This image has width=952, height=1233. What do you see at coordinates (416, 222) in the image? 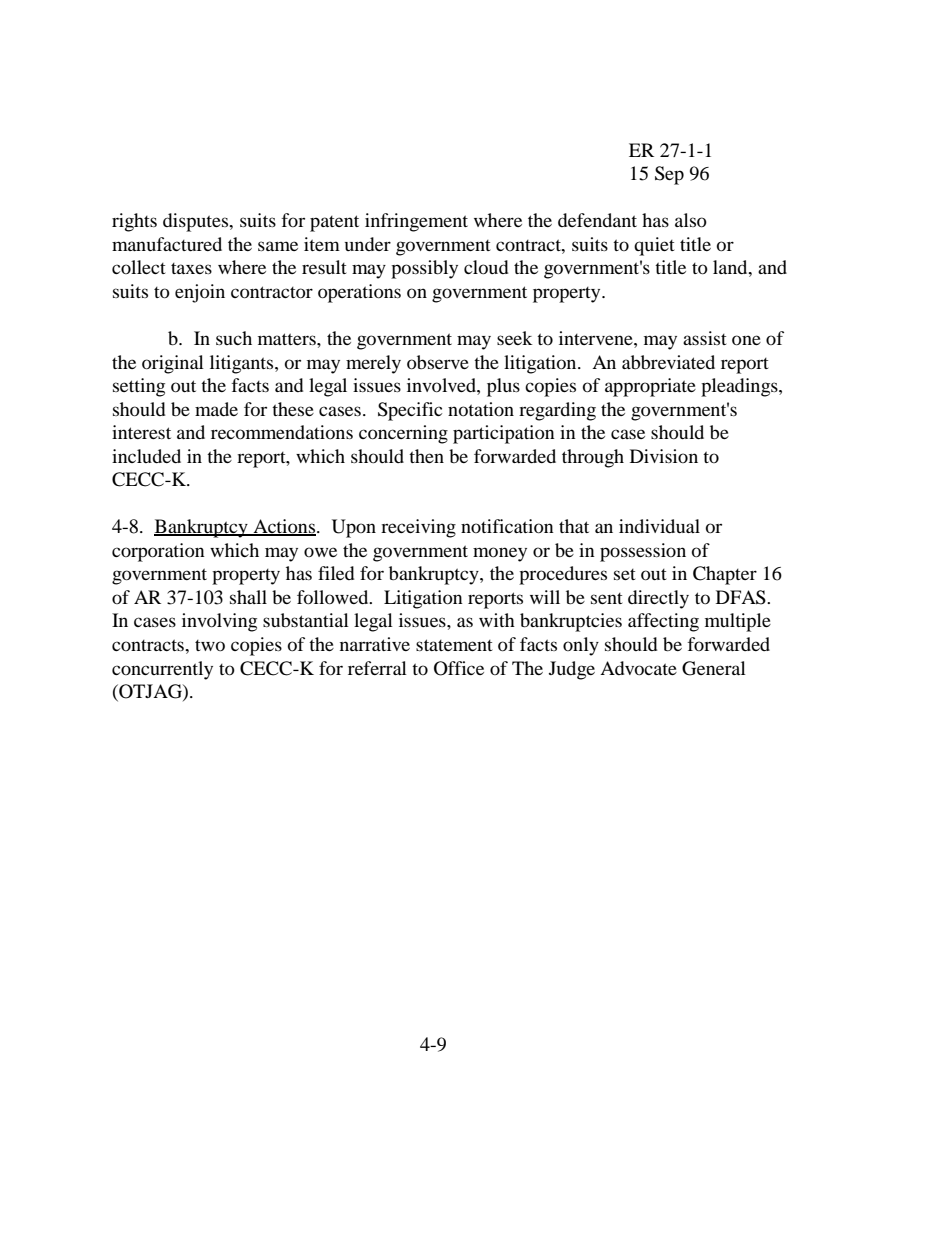
I see `infringement` at bounding box center [416, 222].
